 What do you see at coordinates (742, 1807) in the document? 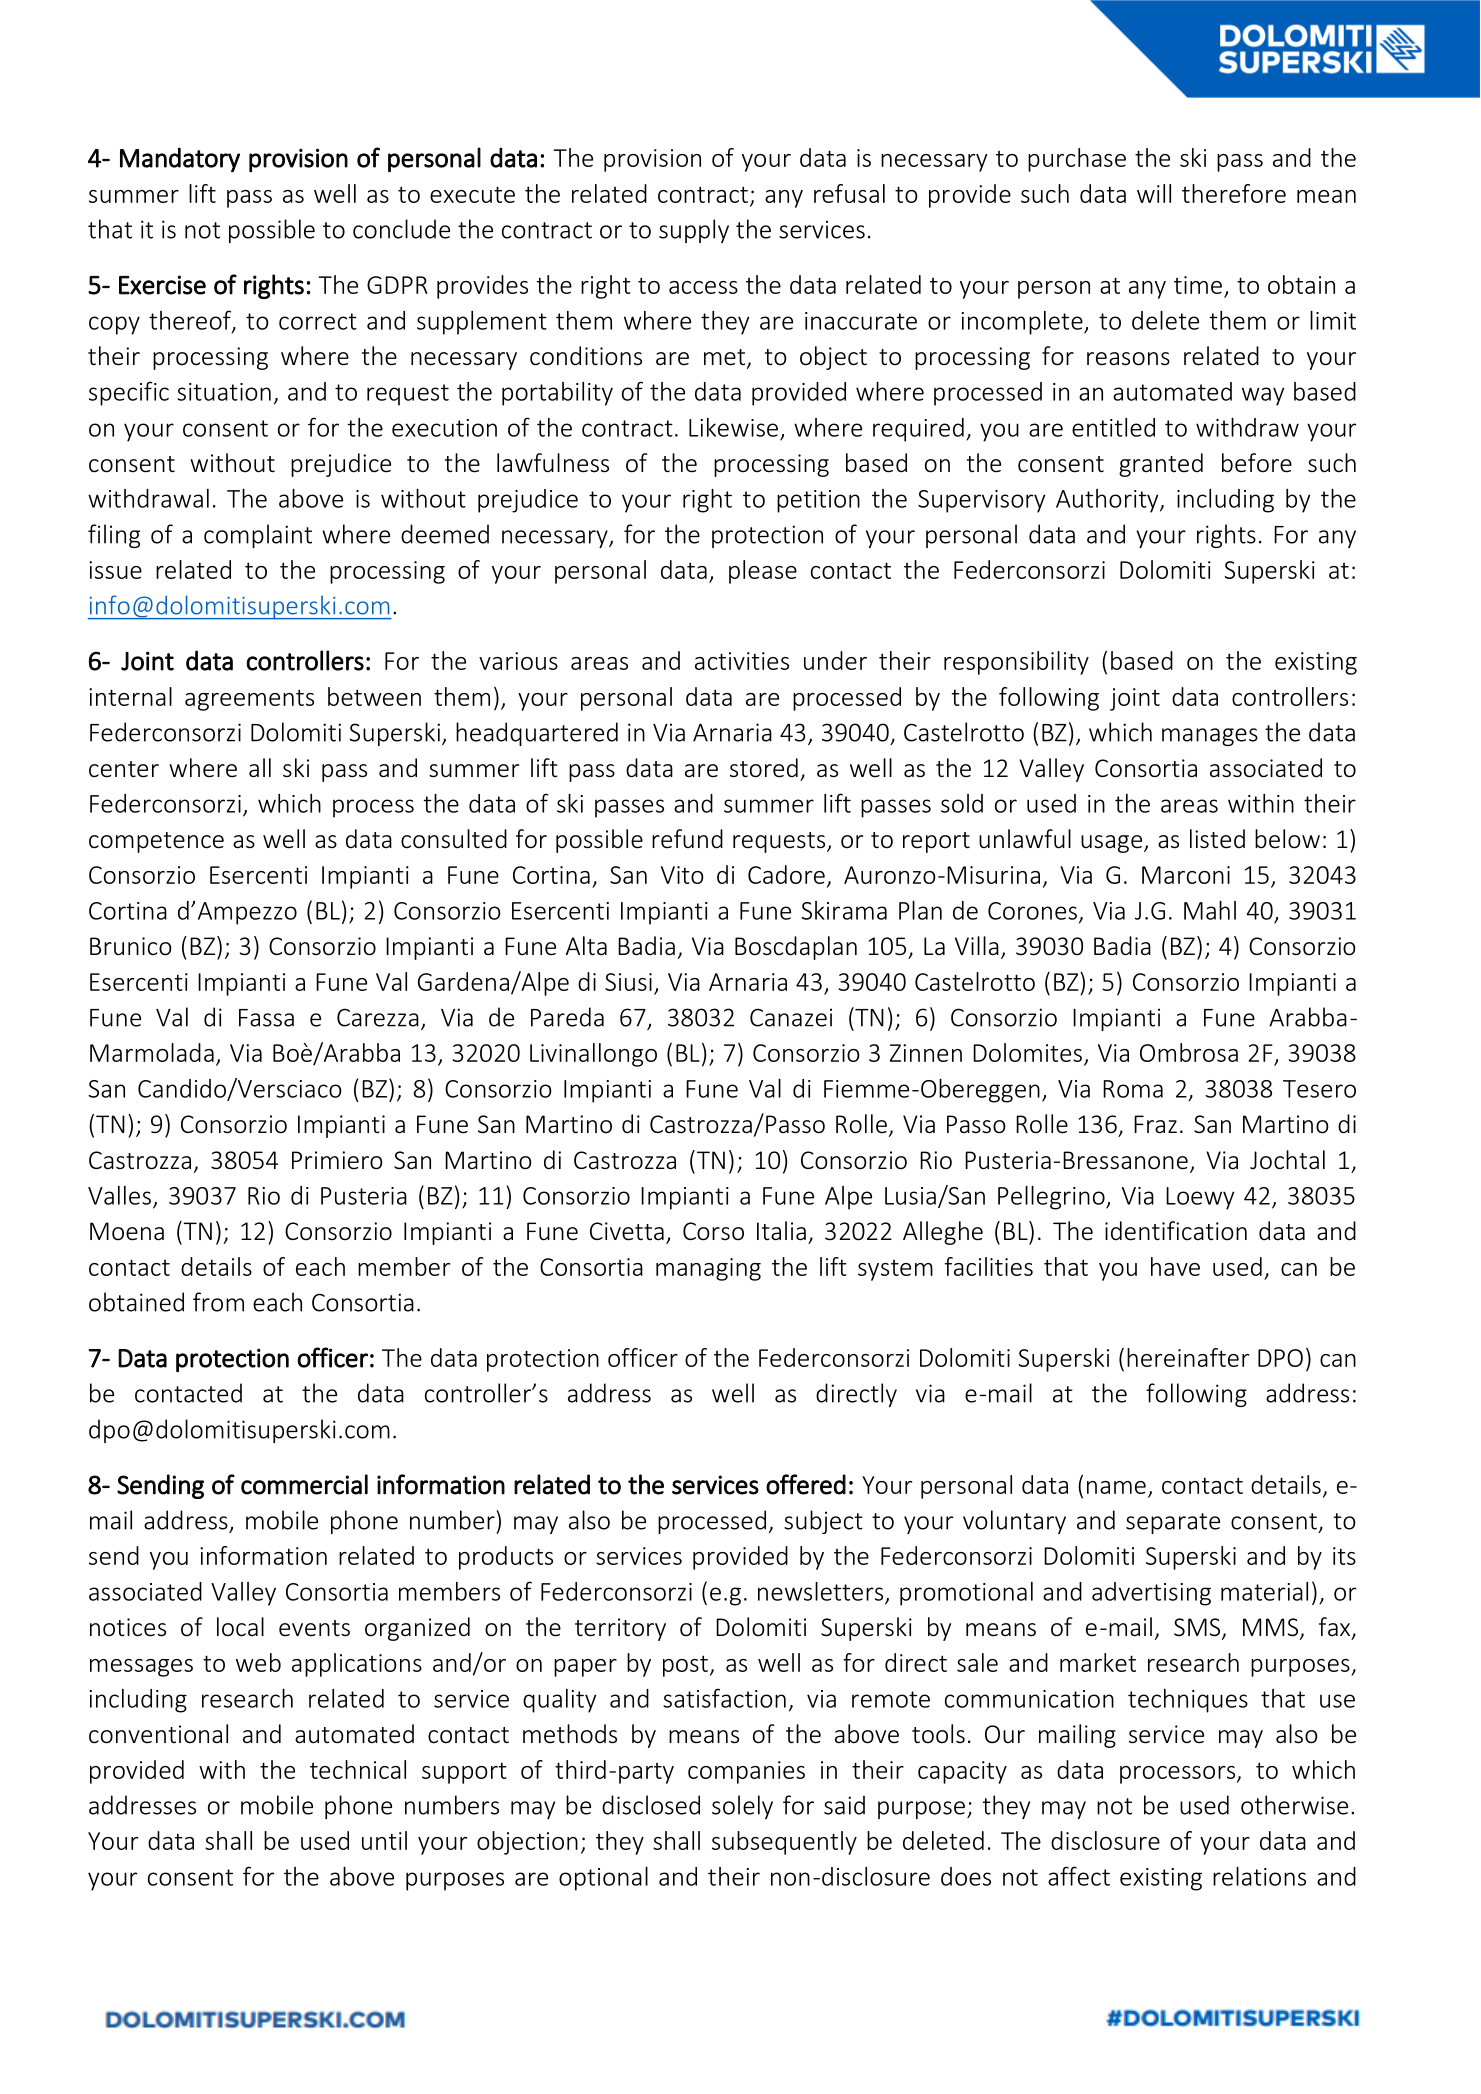
I see `solely` at bounding box center [742, 1807].
